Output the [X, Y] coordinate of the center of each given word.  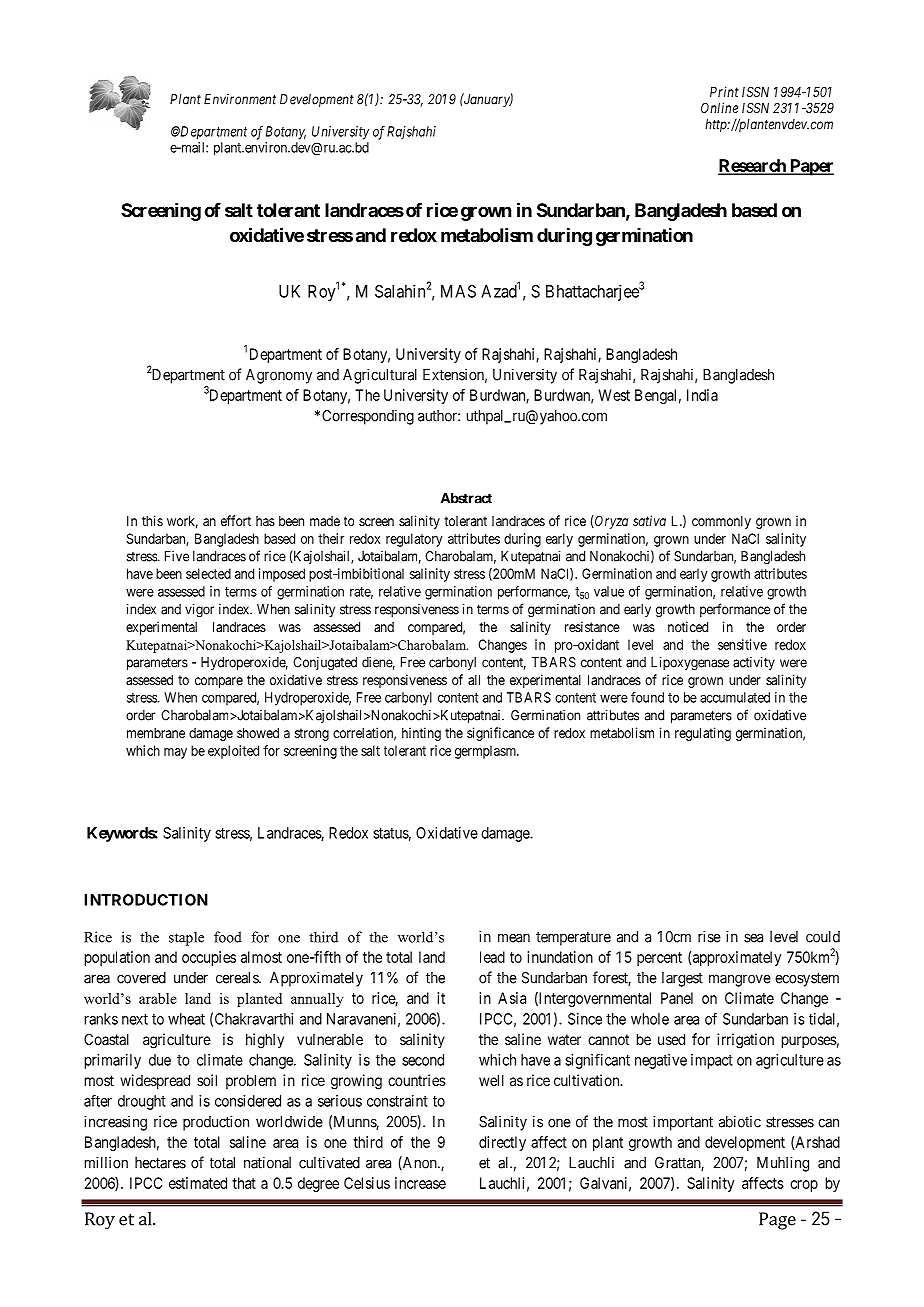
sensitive [742, 644]
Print [724, 91]
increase [420, 1183]
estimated [198, 1183]
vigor [199, 611]
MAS [458, 291]
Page [777, 1221]
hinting [421, 734]
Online [719, 107]
